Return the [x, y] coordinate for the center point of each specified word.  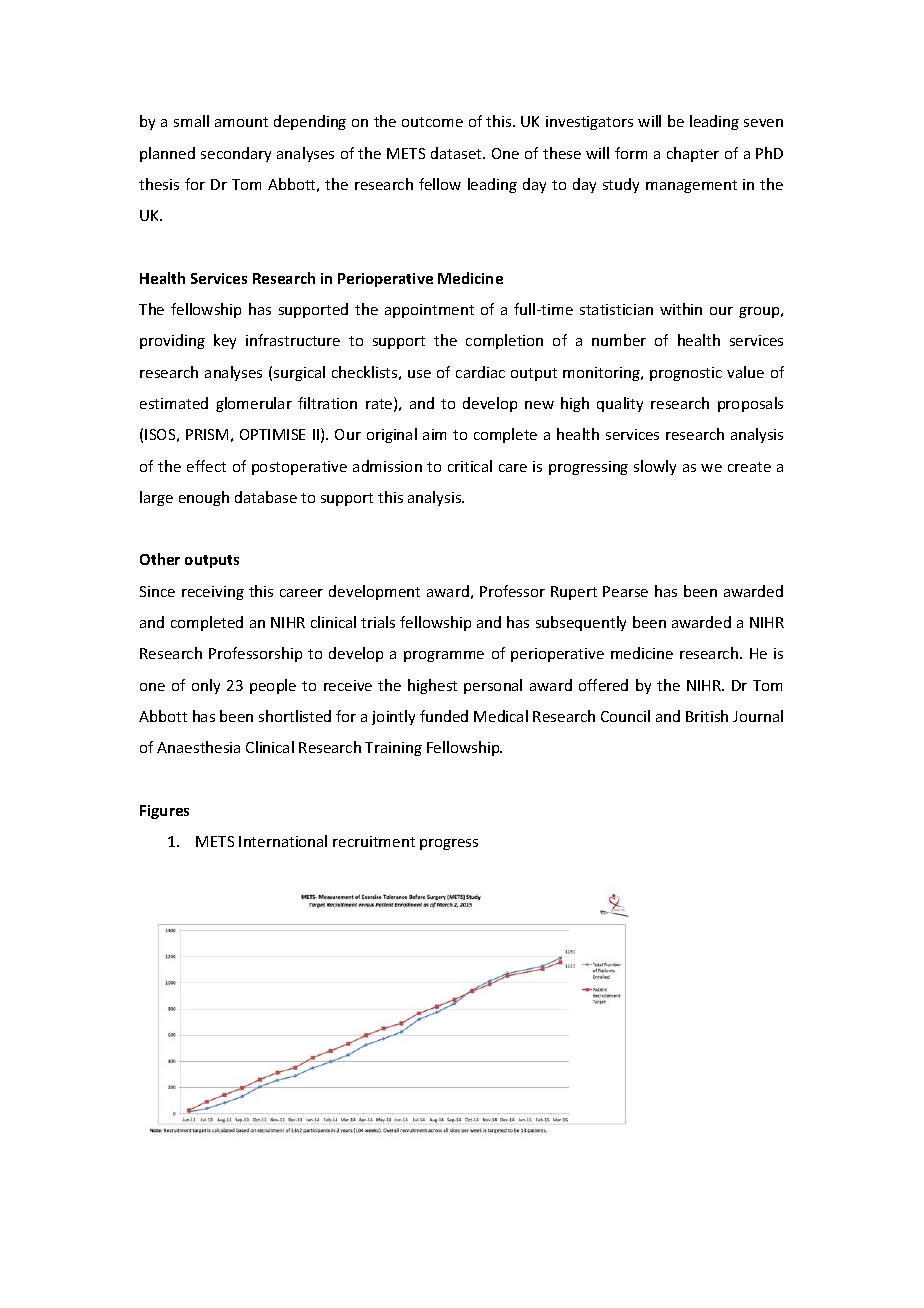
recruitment [374, 841]
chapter [693, 154]
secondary [236, 154]
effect [206, 466]
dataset [457, 153]
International [283, 841]
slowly [655, 467]
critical [470, 466]
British [707, 716]
